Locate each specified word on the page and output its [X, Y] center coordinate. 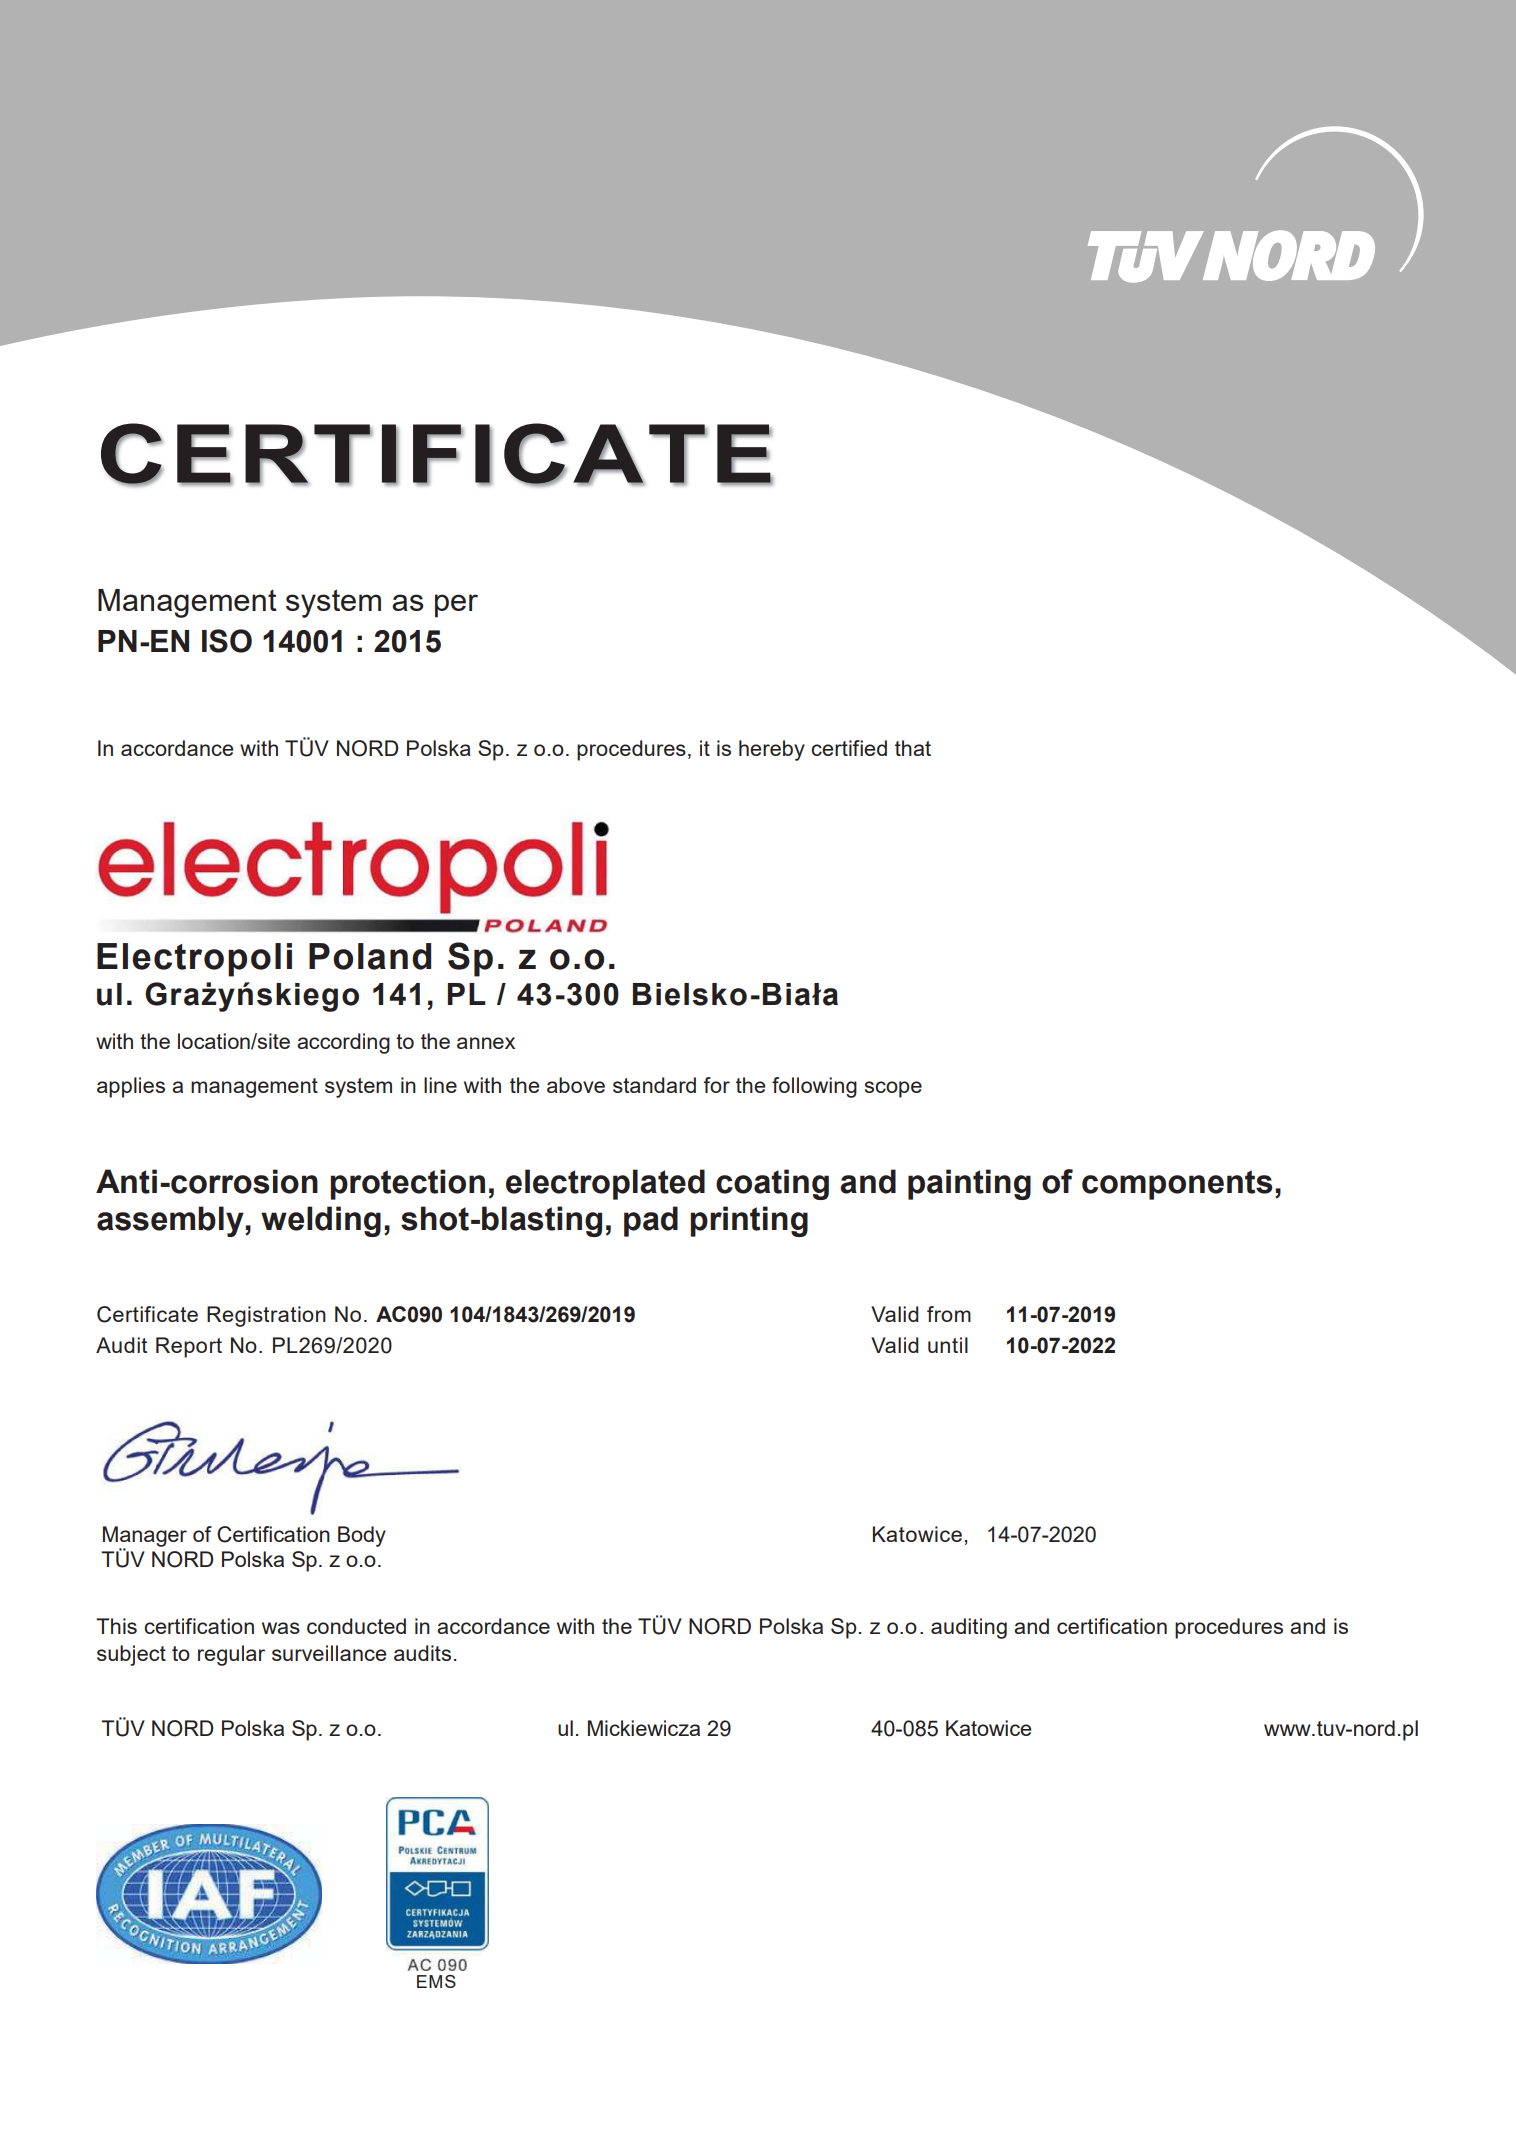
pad [651, 1221]
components [1177, 1185]
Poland [370, 956]
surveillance [329, 1653]
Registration [266, 1316]
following [814, 1087]
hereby [772, 750]
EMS [436, 1981]
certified [849, 748]
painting [969, 1184]
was [281, 1628]
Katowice [917, 1534]
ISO [227, 641]
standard [654, 1085]
